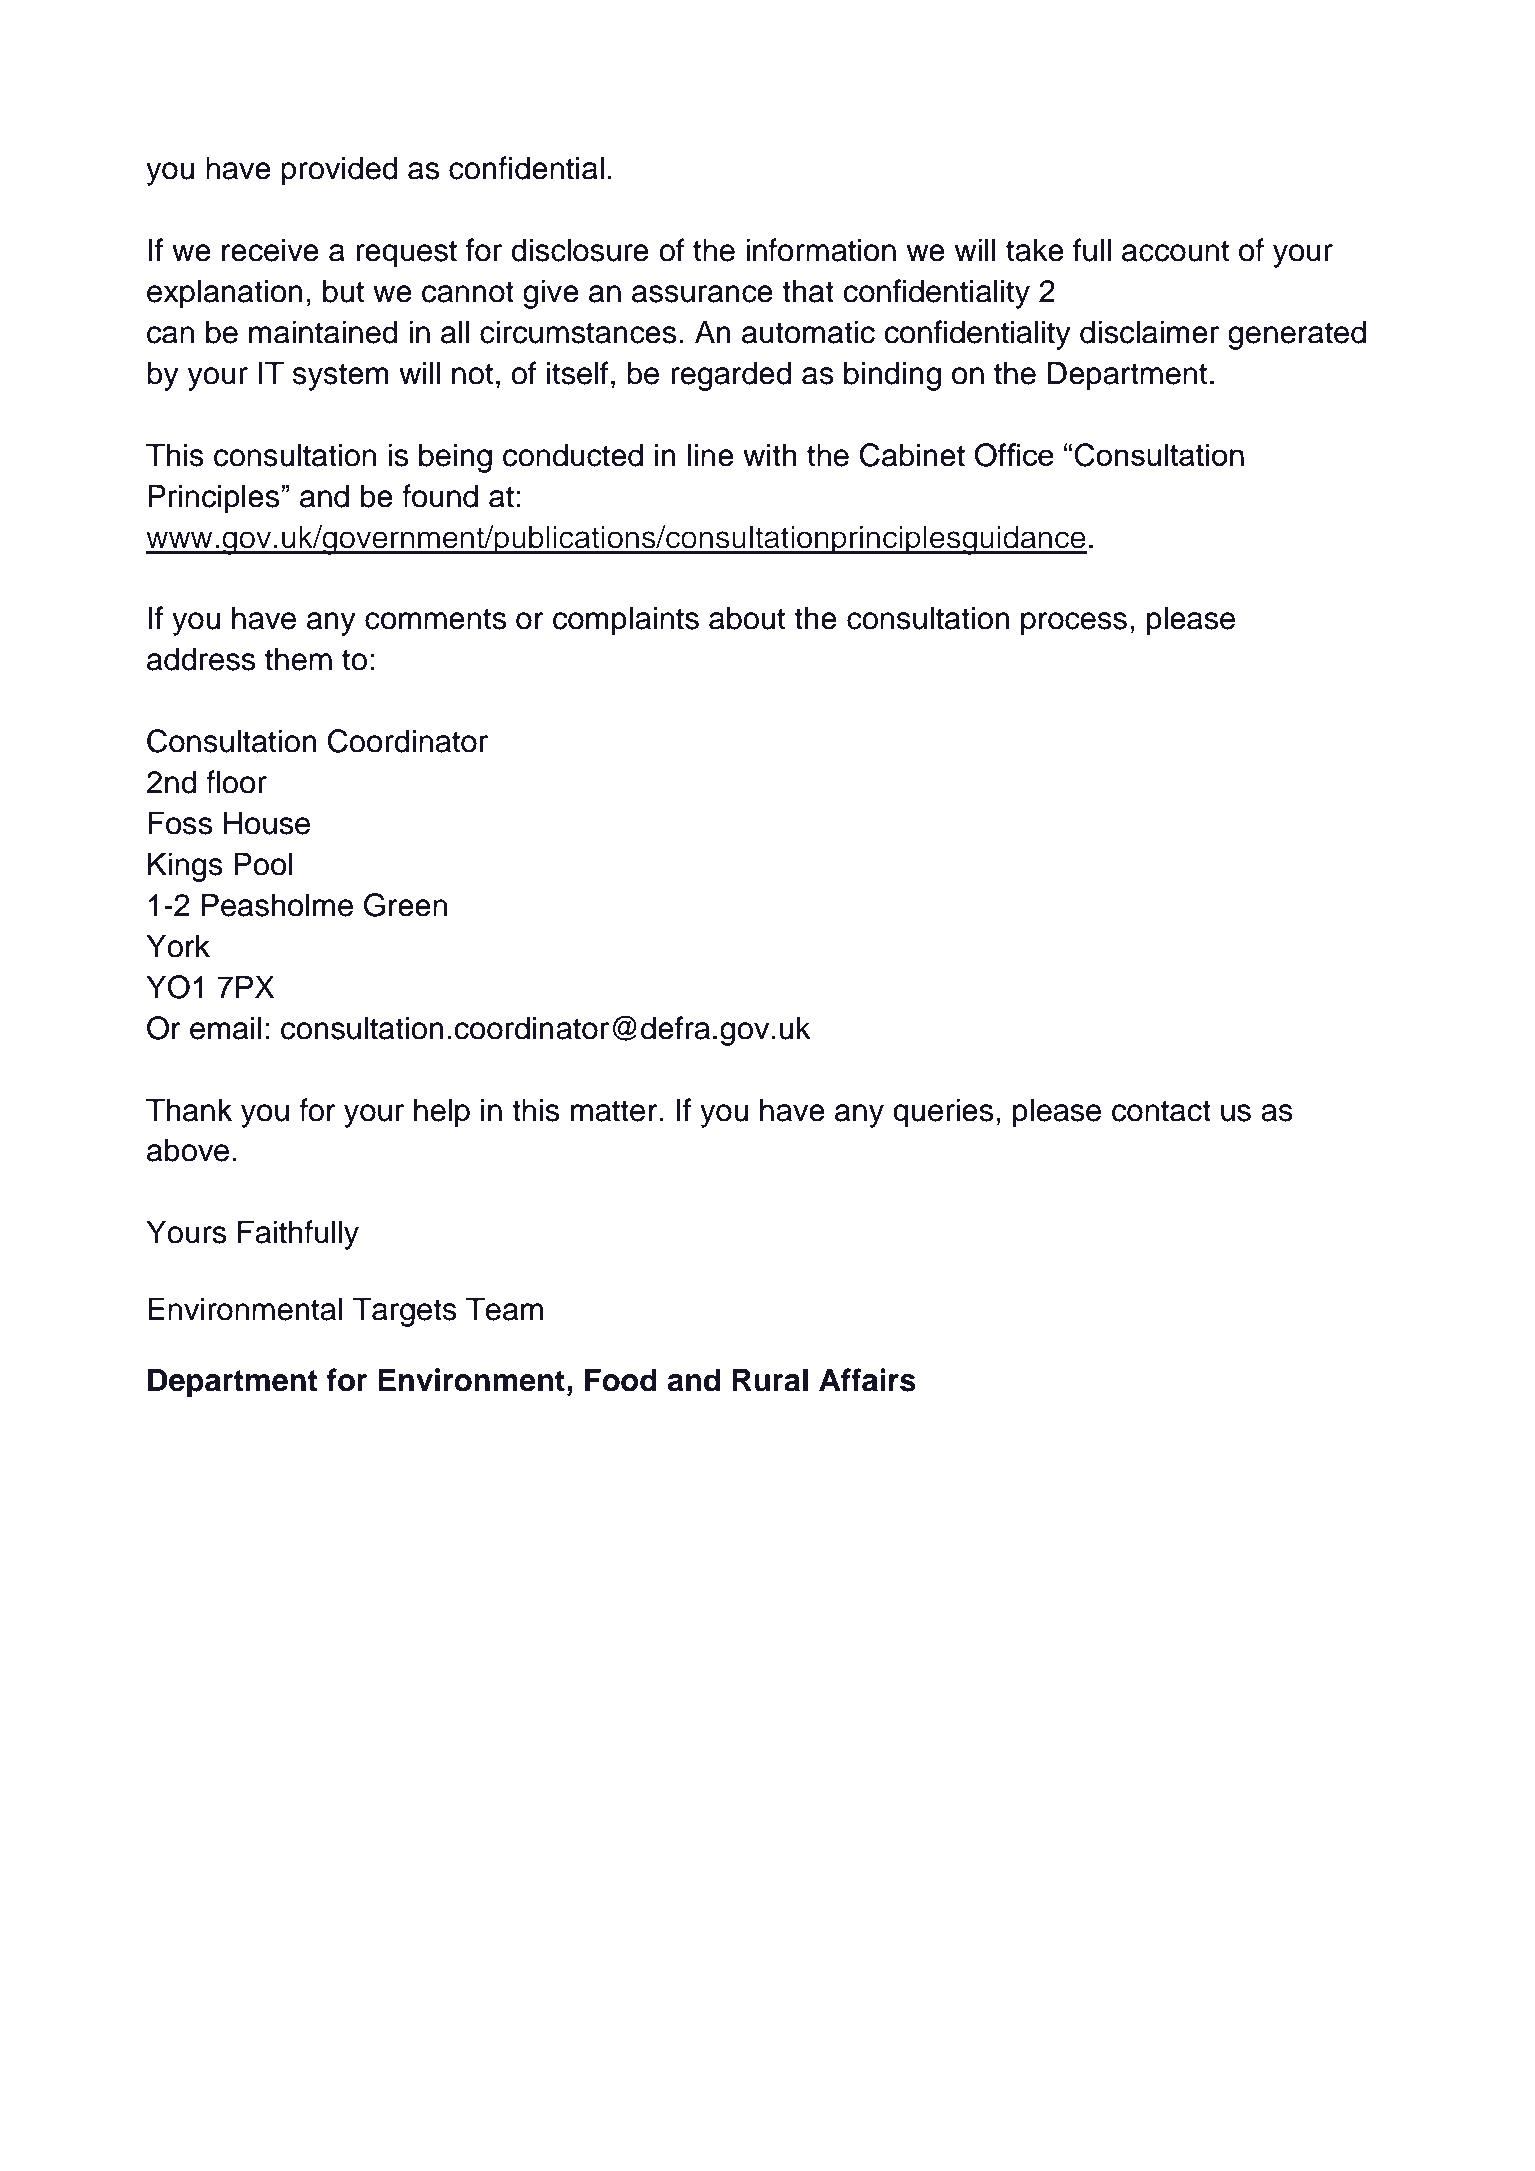 The width and height of the screenshot is (1535, 2171). I want to click on provided, so click(339, 171).
